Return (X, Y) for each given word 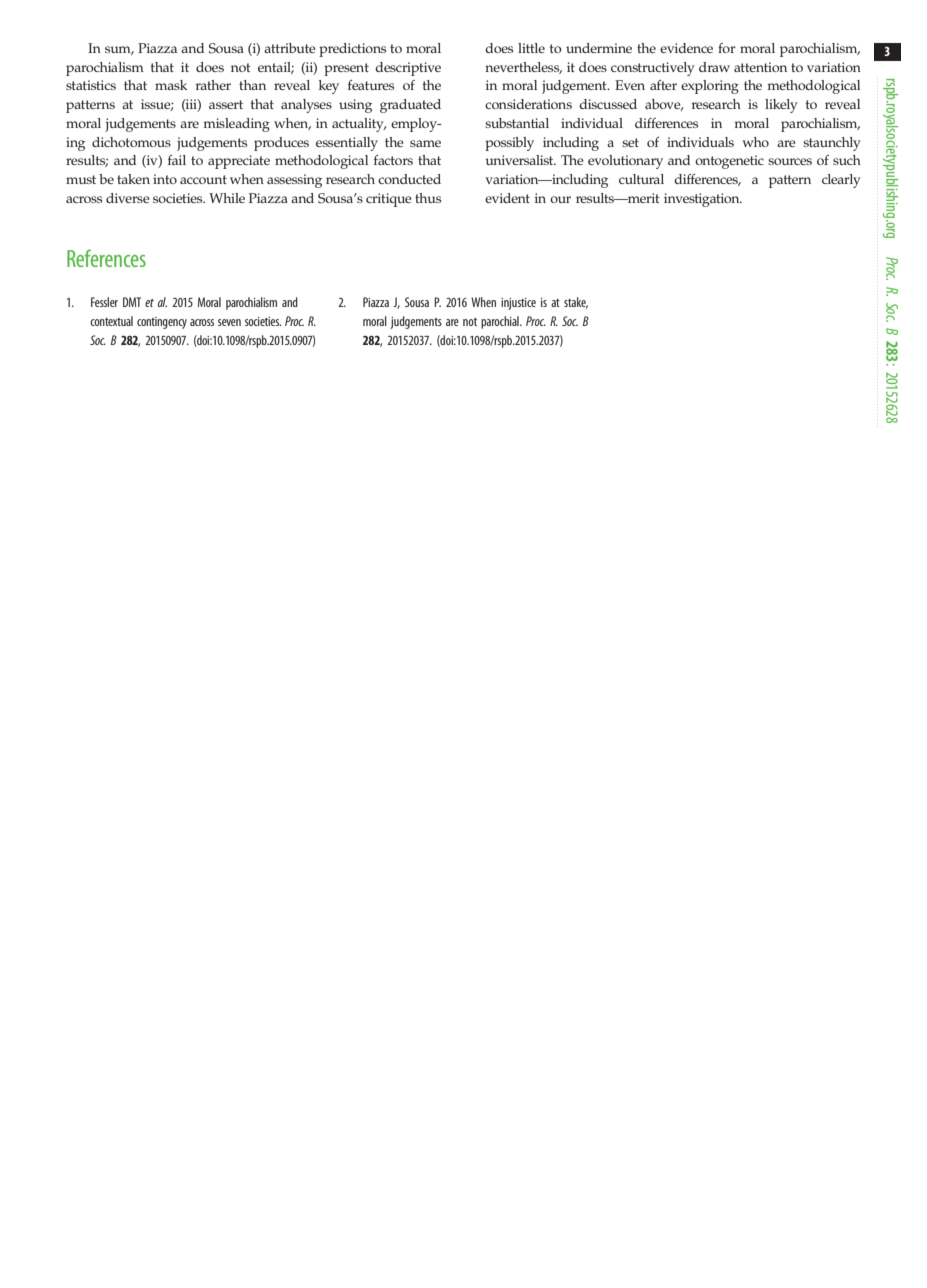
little (531, 48)
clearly (841, 181)
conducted (409, 179)
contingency (162, 323)
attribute (290, 48)
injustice (518, 304)
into (165, 179)
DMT (132, 302)
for (727, 48)
